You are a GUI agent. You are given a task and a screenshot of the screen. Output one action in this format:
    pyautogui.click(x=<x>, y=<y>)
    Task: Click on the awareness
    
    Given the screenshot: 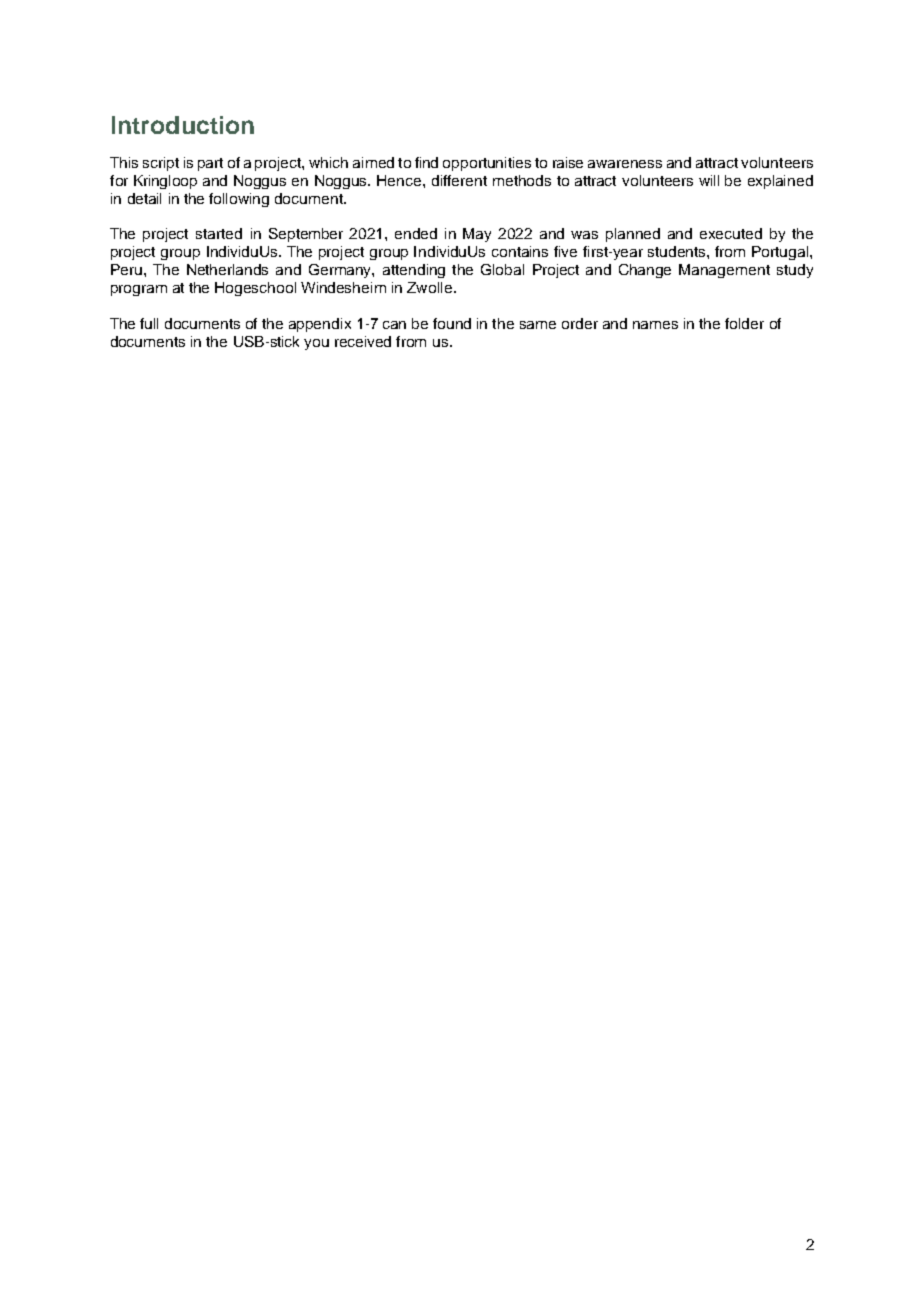 What is the action you would take?
    pyautogui.click(x=625, y=164)
